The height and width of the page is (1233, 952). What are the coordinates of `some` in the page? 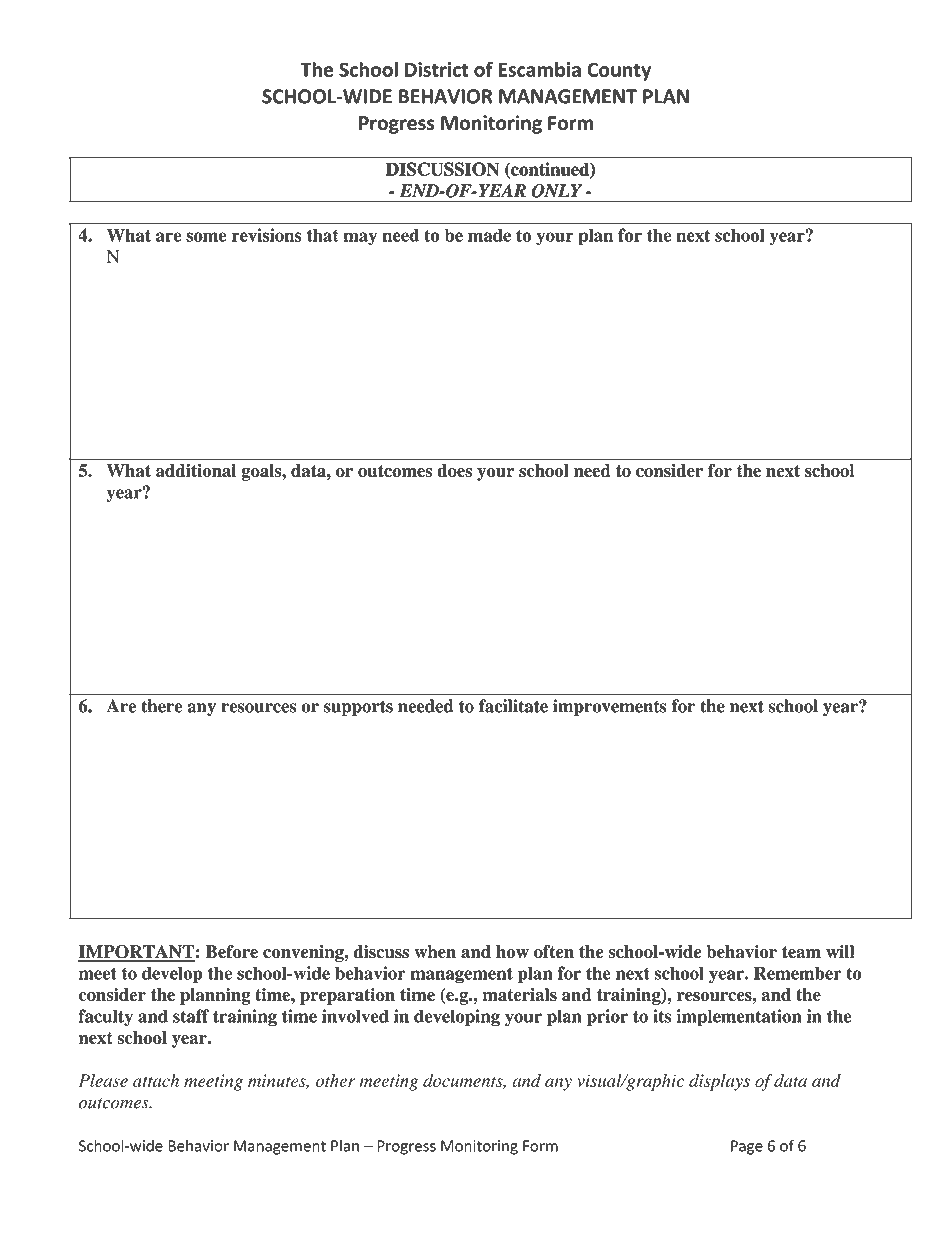 It's located at (206, 237).
